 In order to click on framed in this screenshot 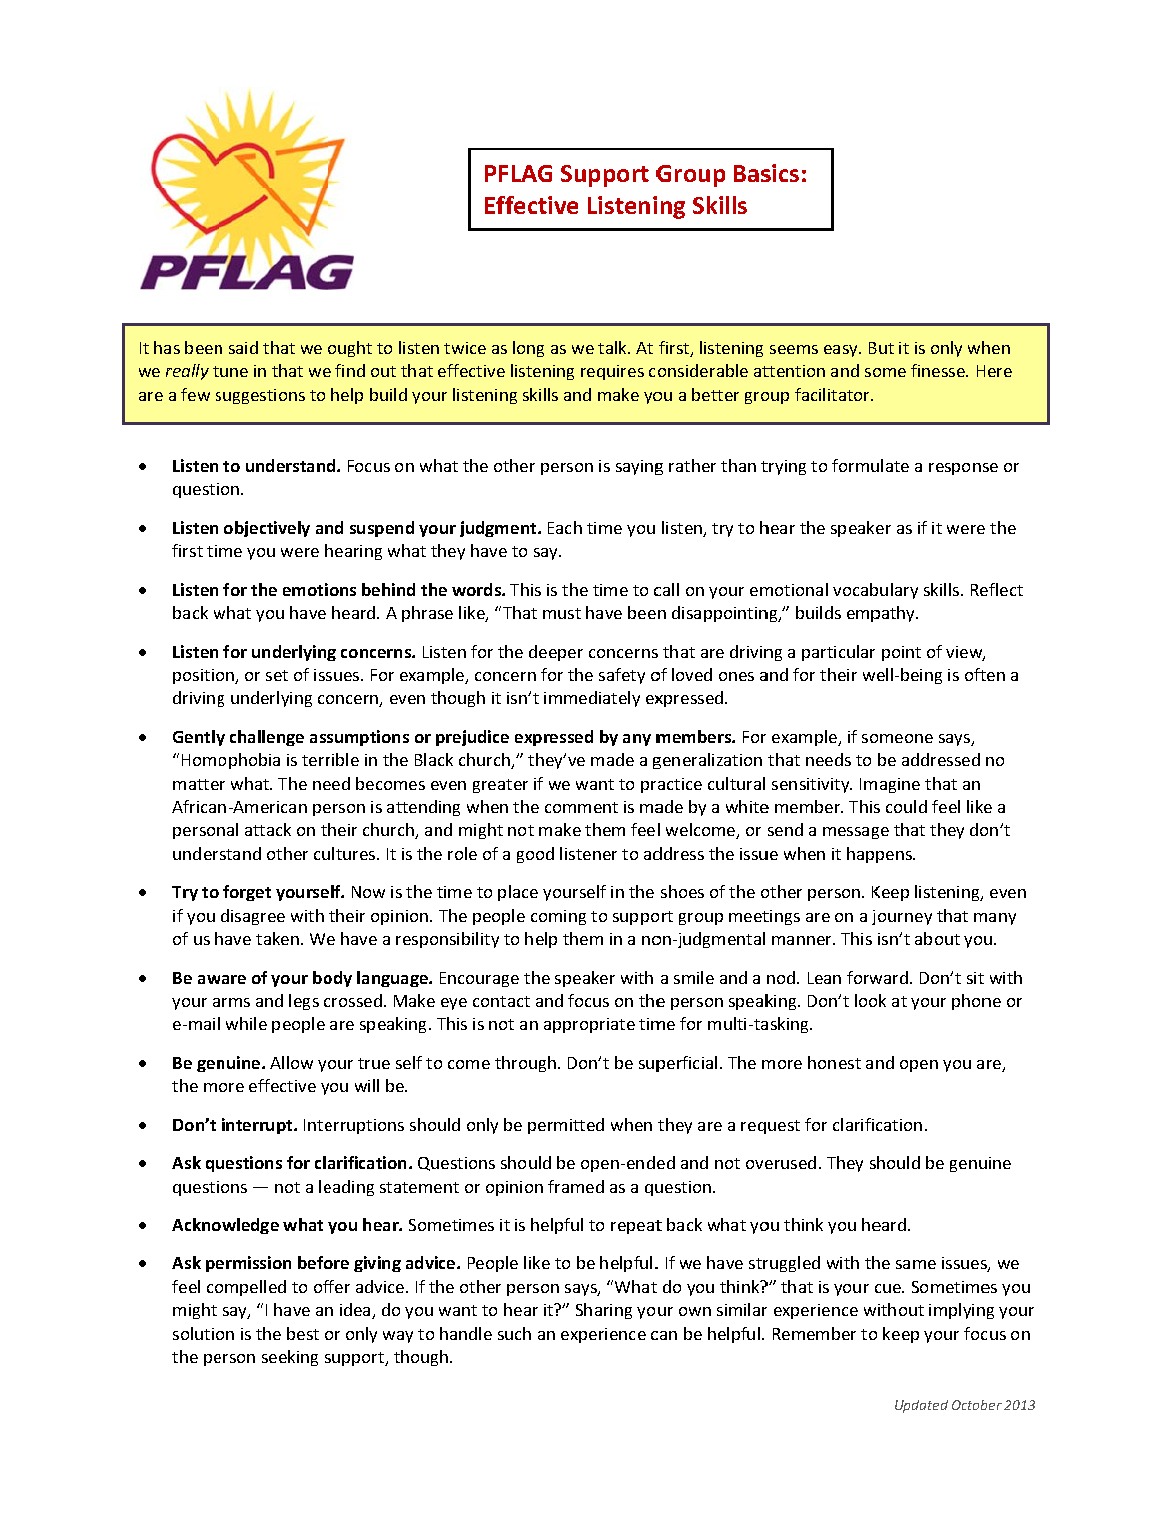, I will do `click(576, 1186)`.
